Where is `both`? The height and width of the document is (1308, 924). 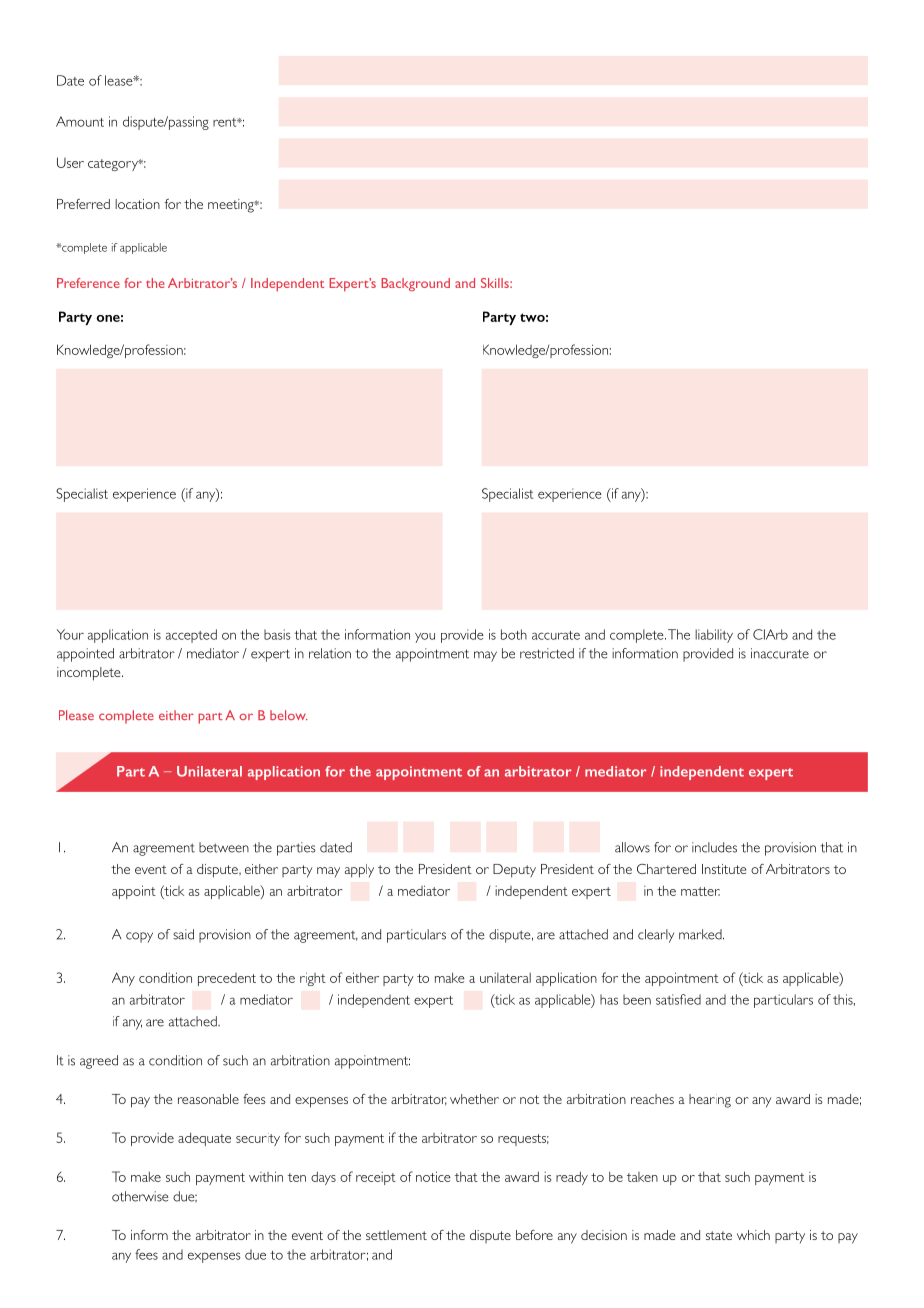 both is located at coordinates (514, 634).
